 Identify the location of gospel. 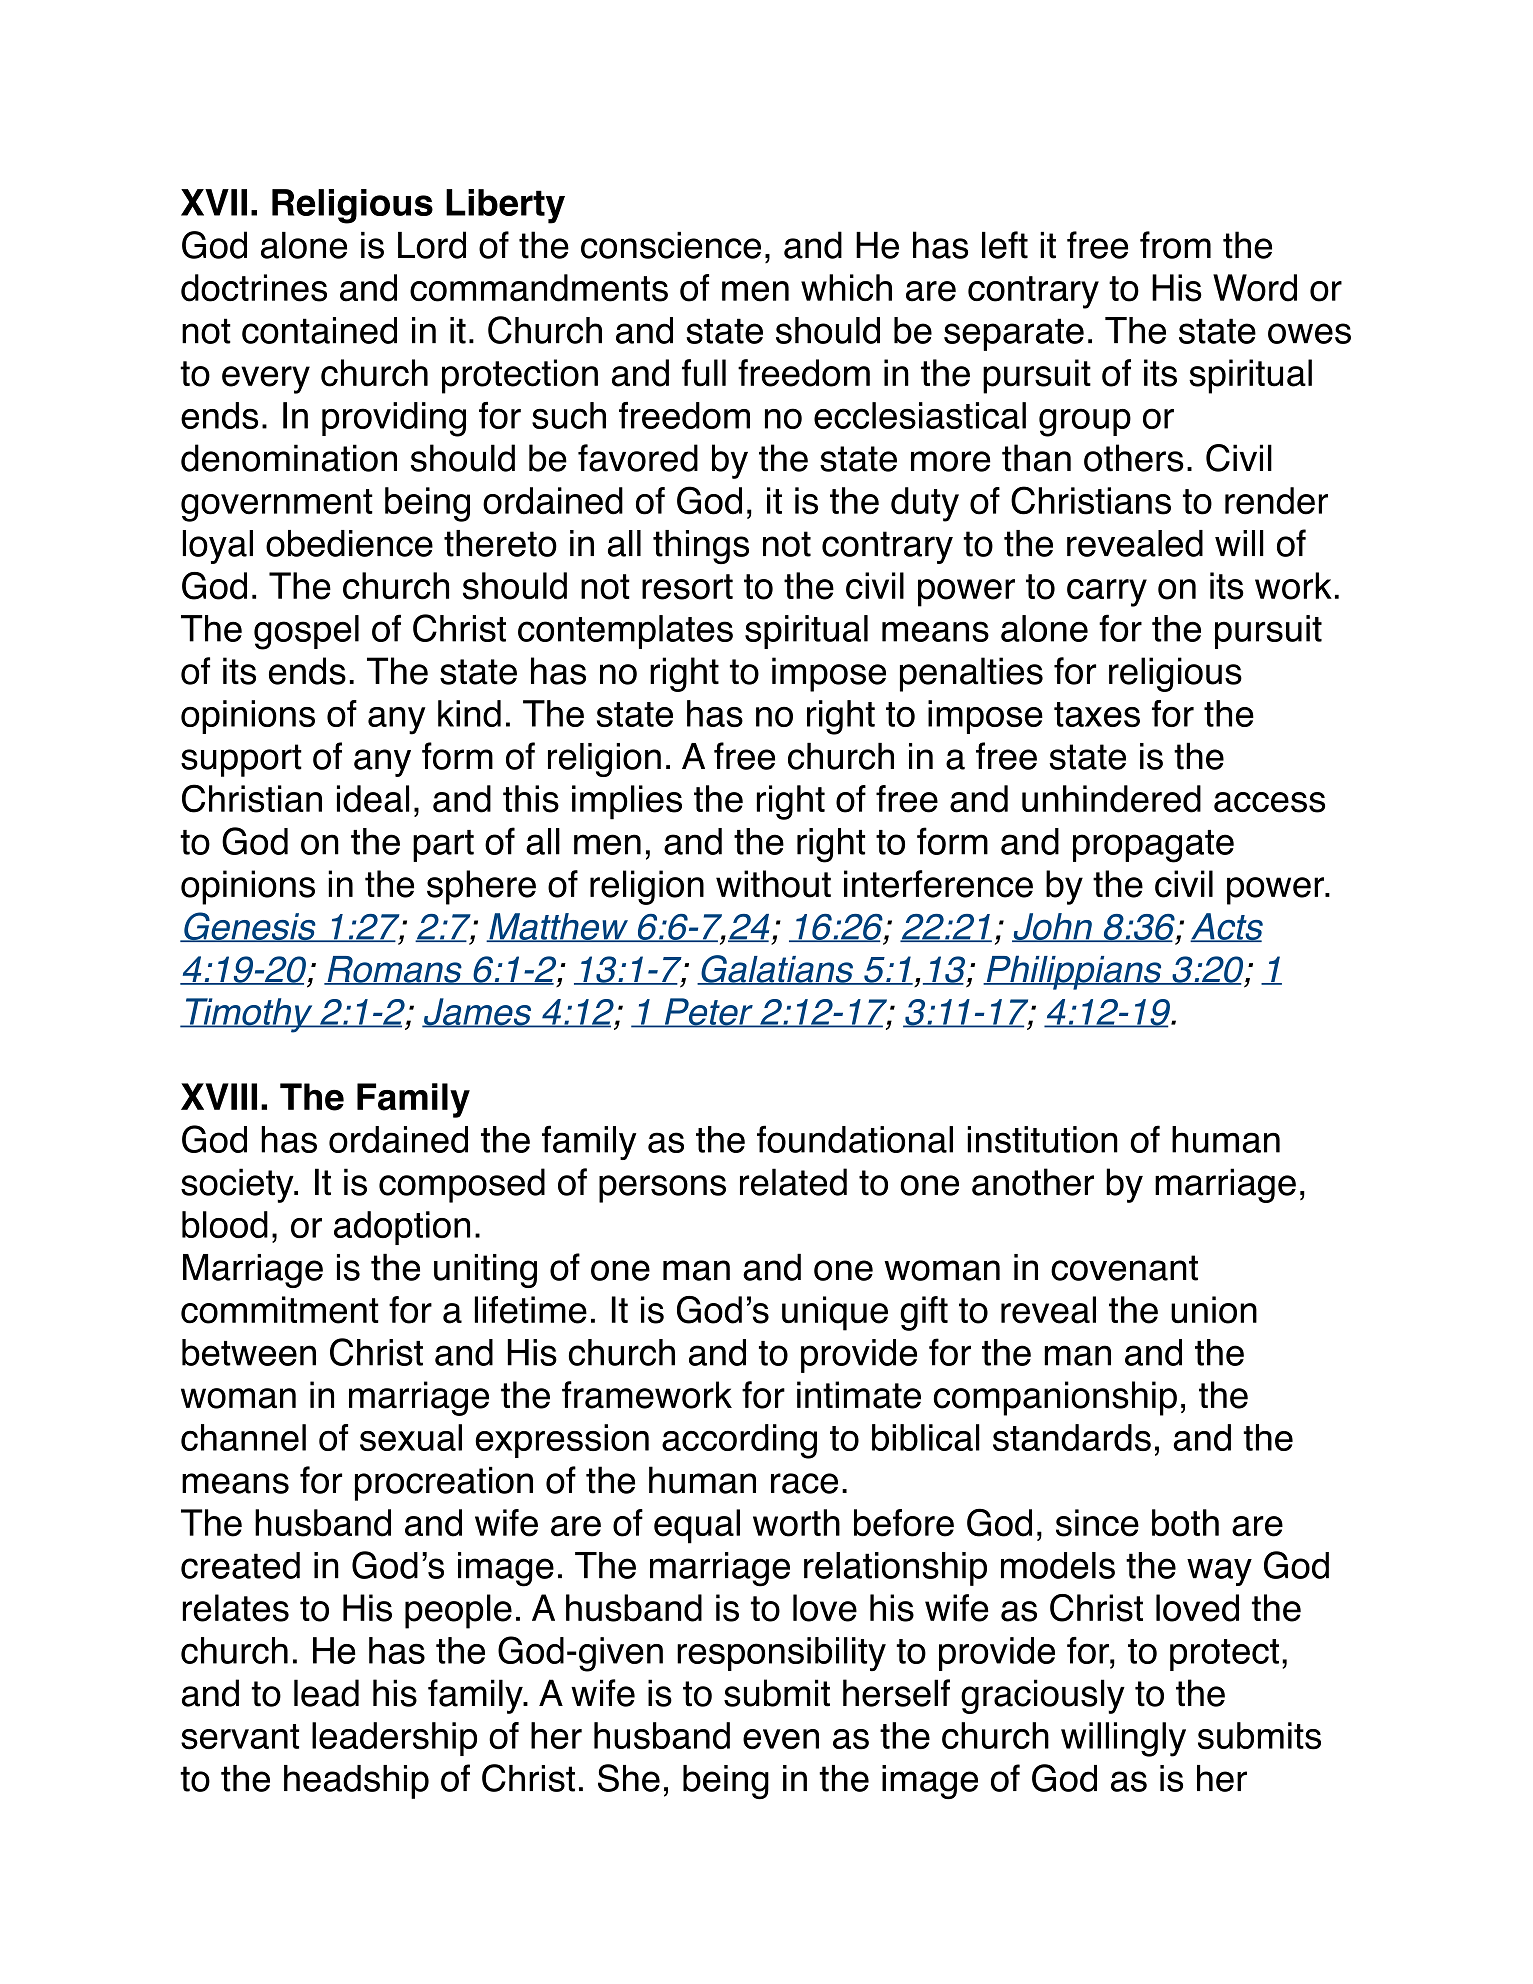
(306, 632).
